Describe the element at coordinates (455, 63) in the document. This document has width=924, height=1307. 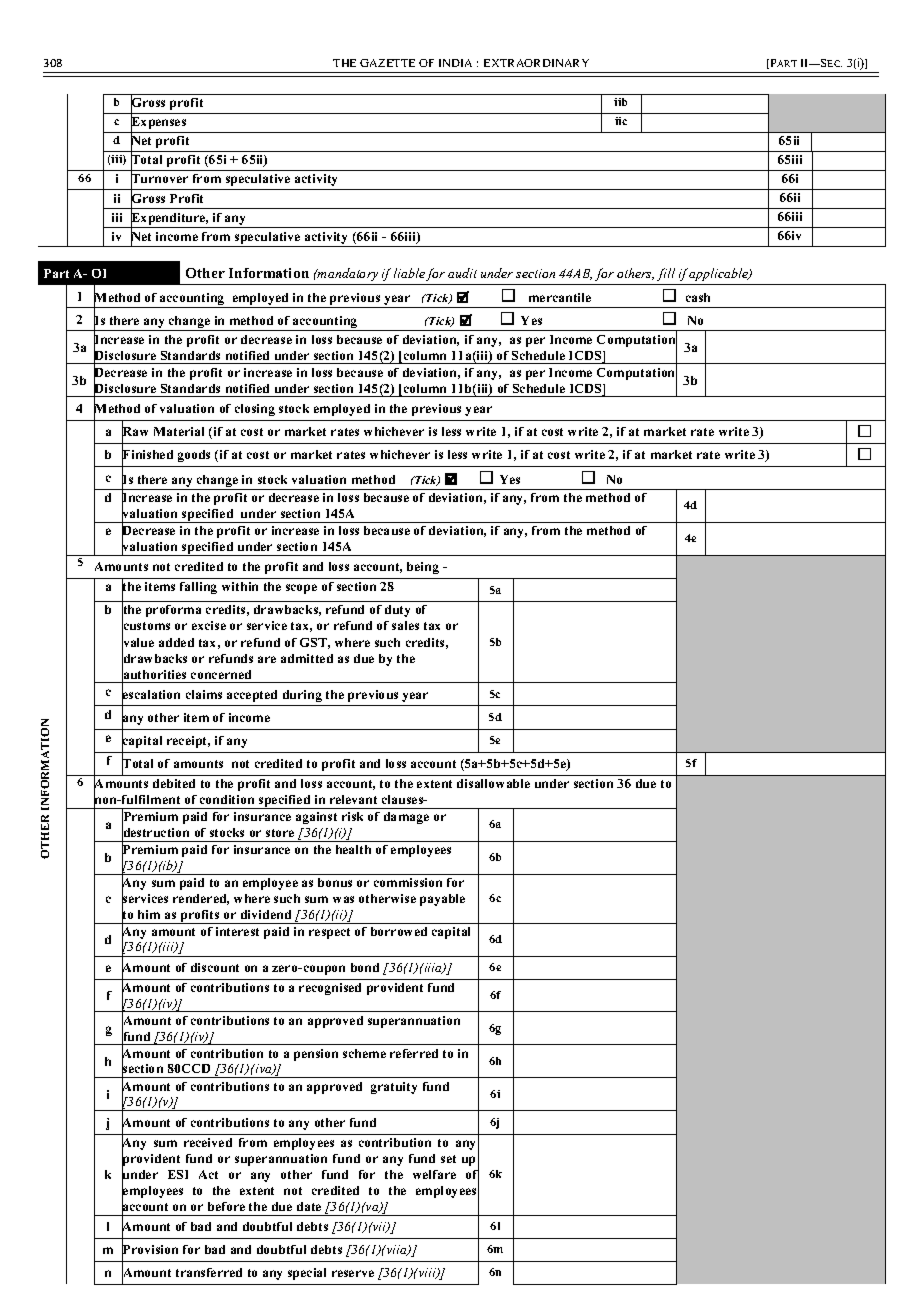
I see `INDIA` at that location.
